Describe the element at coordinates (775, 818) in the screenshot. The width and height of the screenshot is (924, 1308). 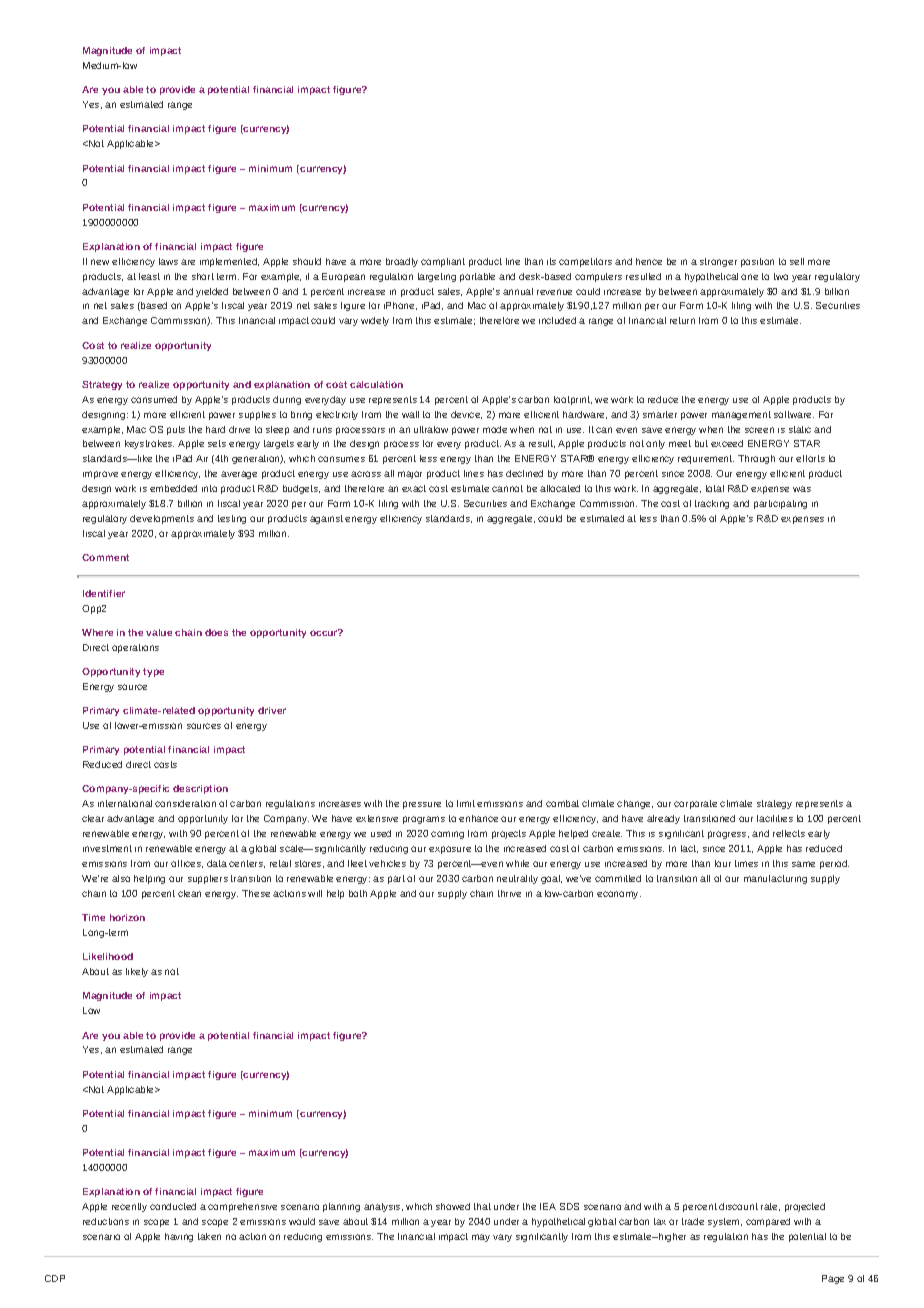
I see `facilities` at that location.
